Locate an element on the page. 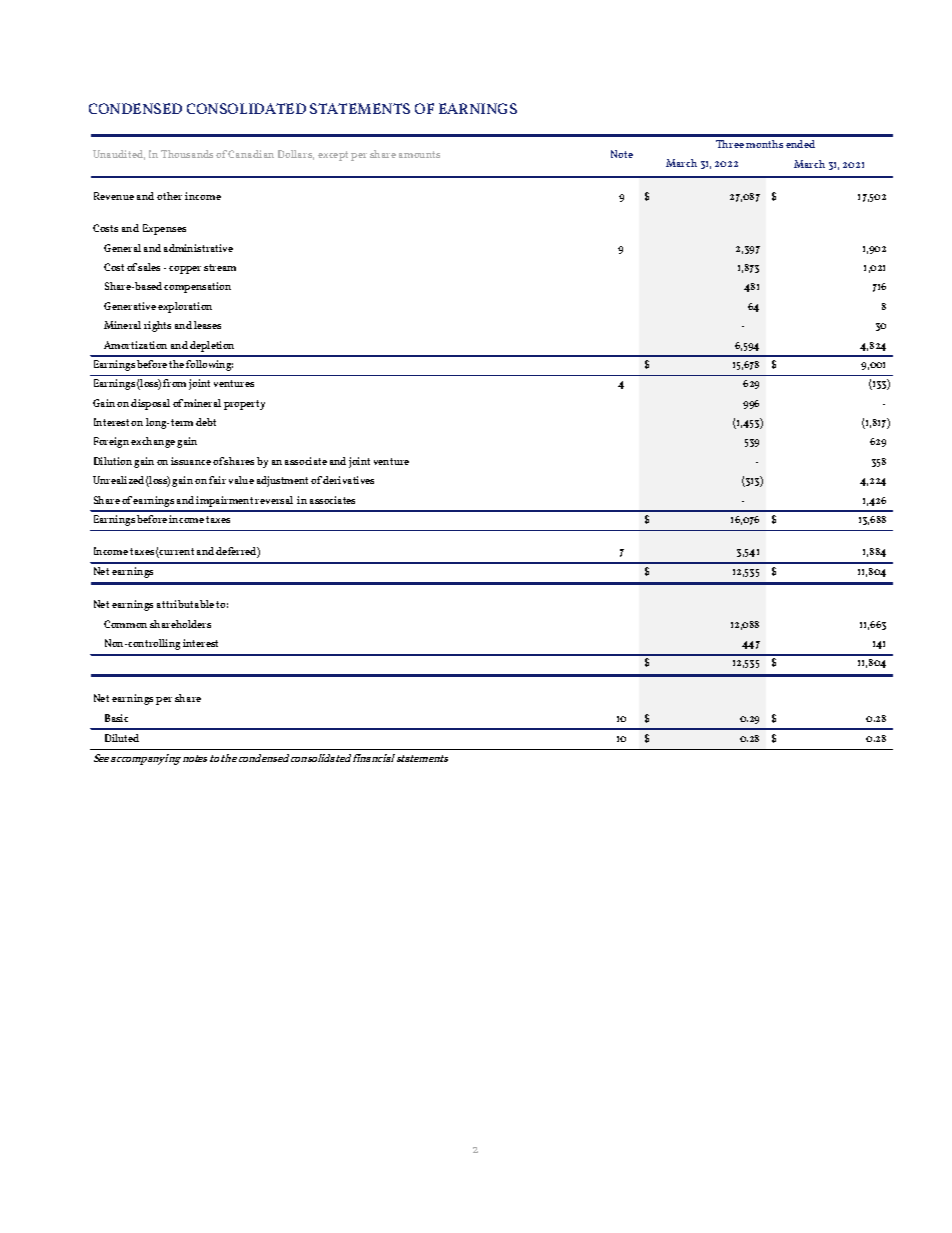 This image has width=952, height=1233. depletion is located at coordinates (212, 346).
